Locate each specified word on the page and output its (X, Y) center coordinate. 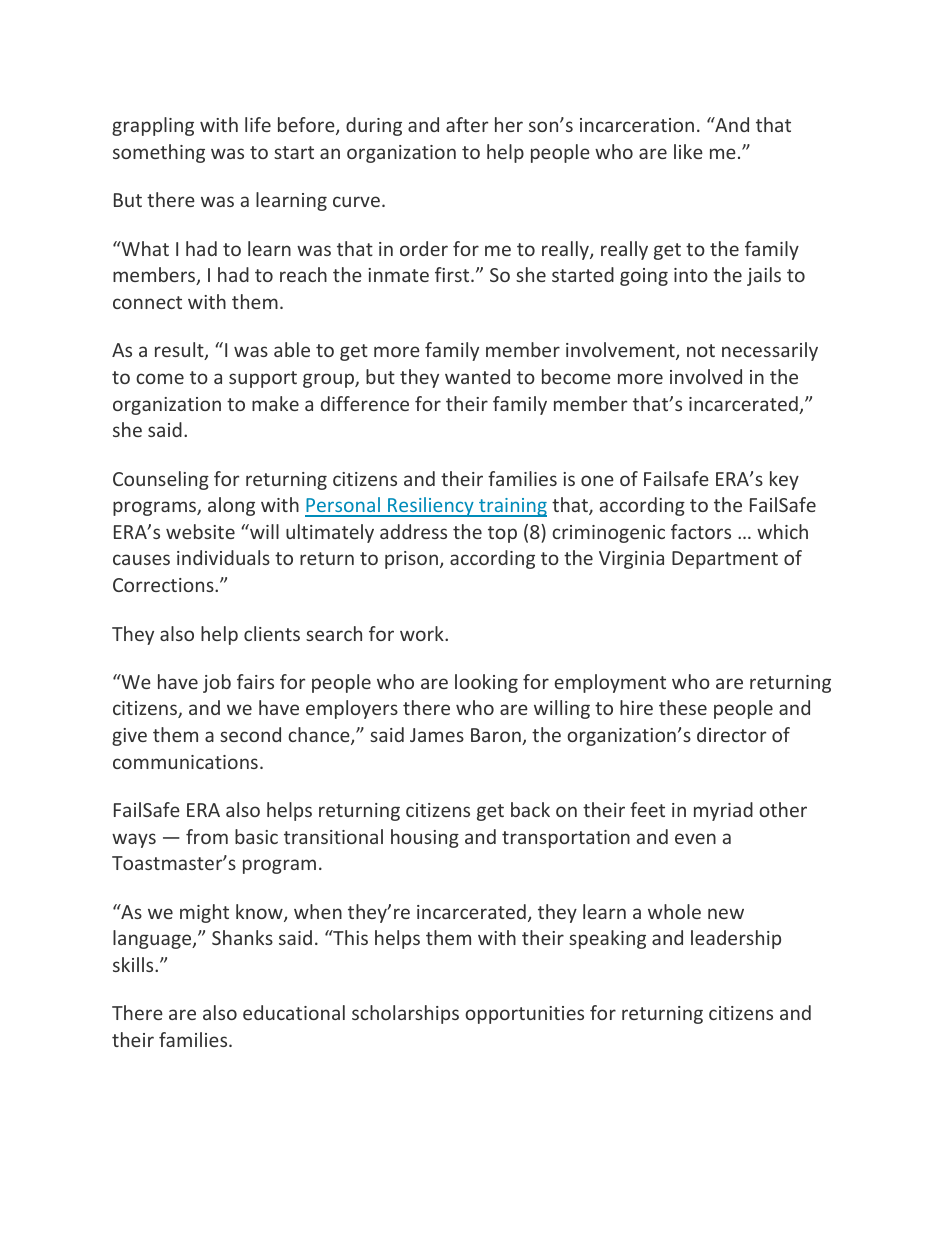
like (688, 151)
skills (134, 964)
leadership (736, 939)
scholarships (405, 1014)
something (159, 153)
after (467, 124)
